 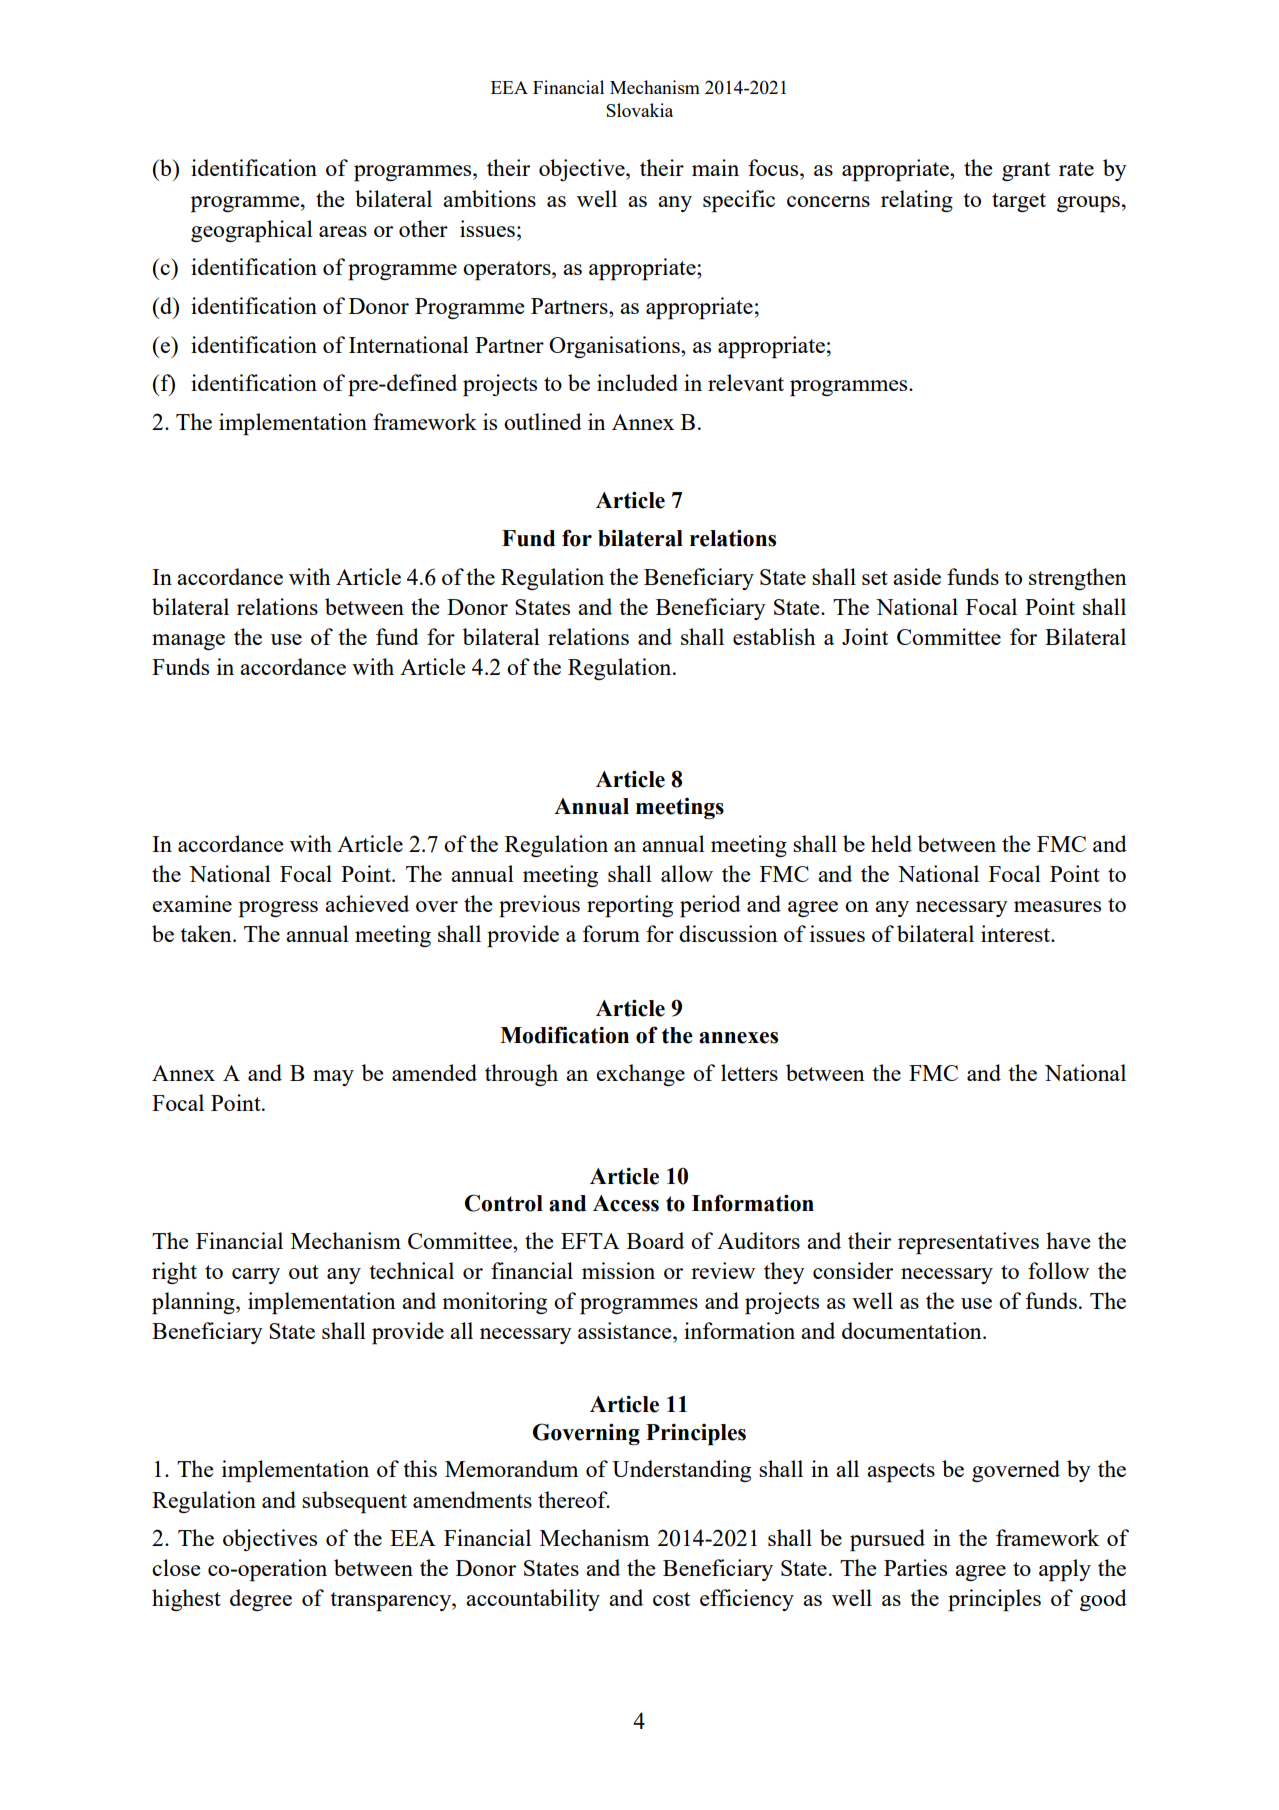 I want to click on representatives, so click(x=968, y=1243).
